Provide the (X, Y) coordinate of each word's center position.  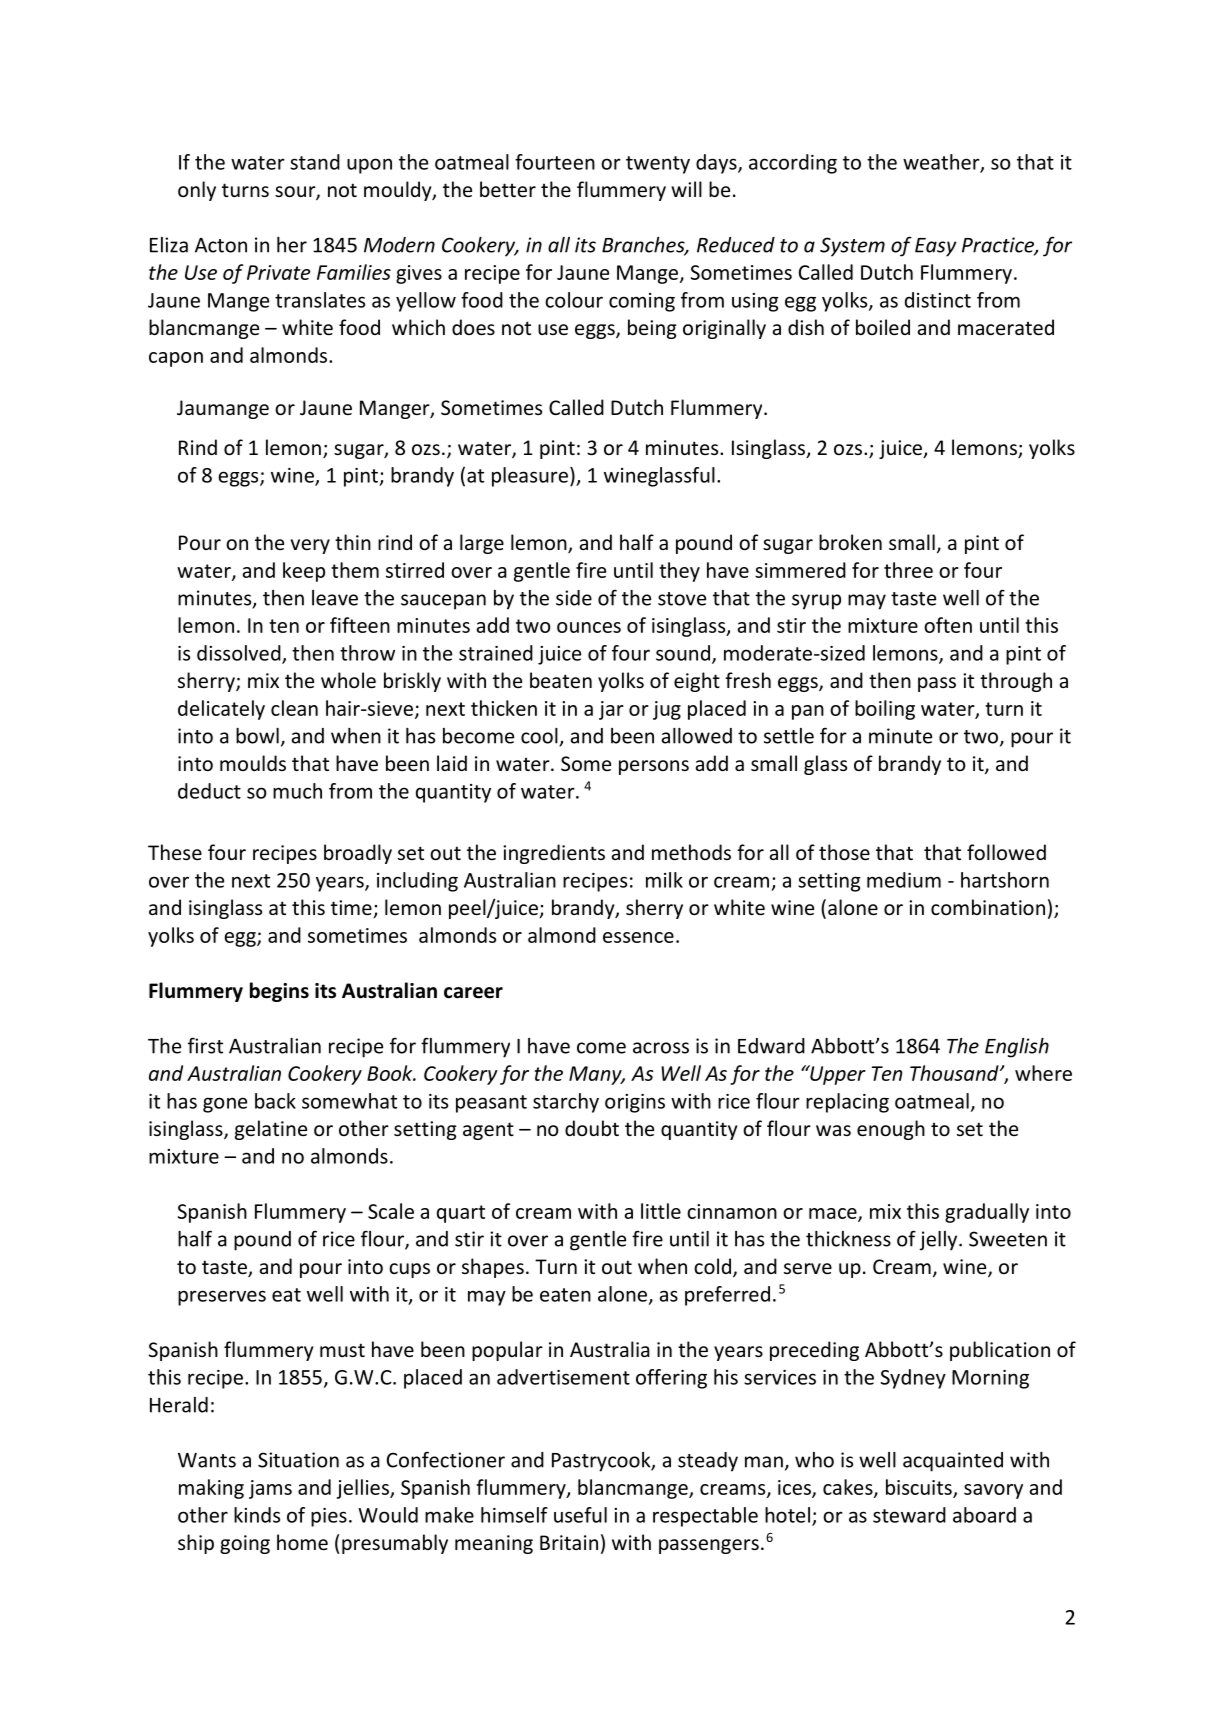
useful (580, 1515)
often (948, 625)
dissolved (240, 654)
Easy (935, 247)
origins (635, 1103)
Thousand (955, 1073)
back (275, 1101)
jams (270, 1489)
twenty (658, 165)
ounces (589, 627)
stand (315, 162)
